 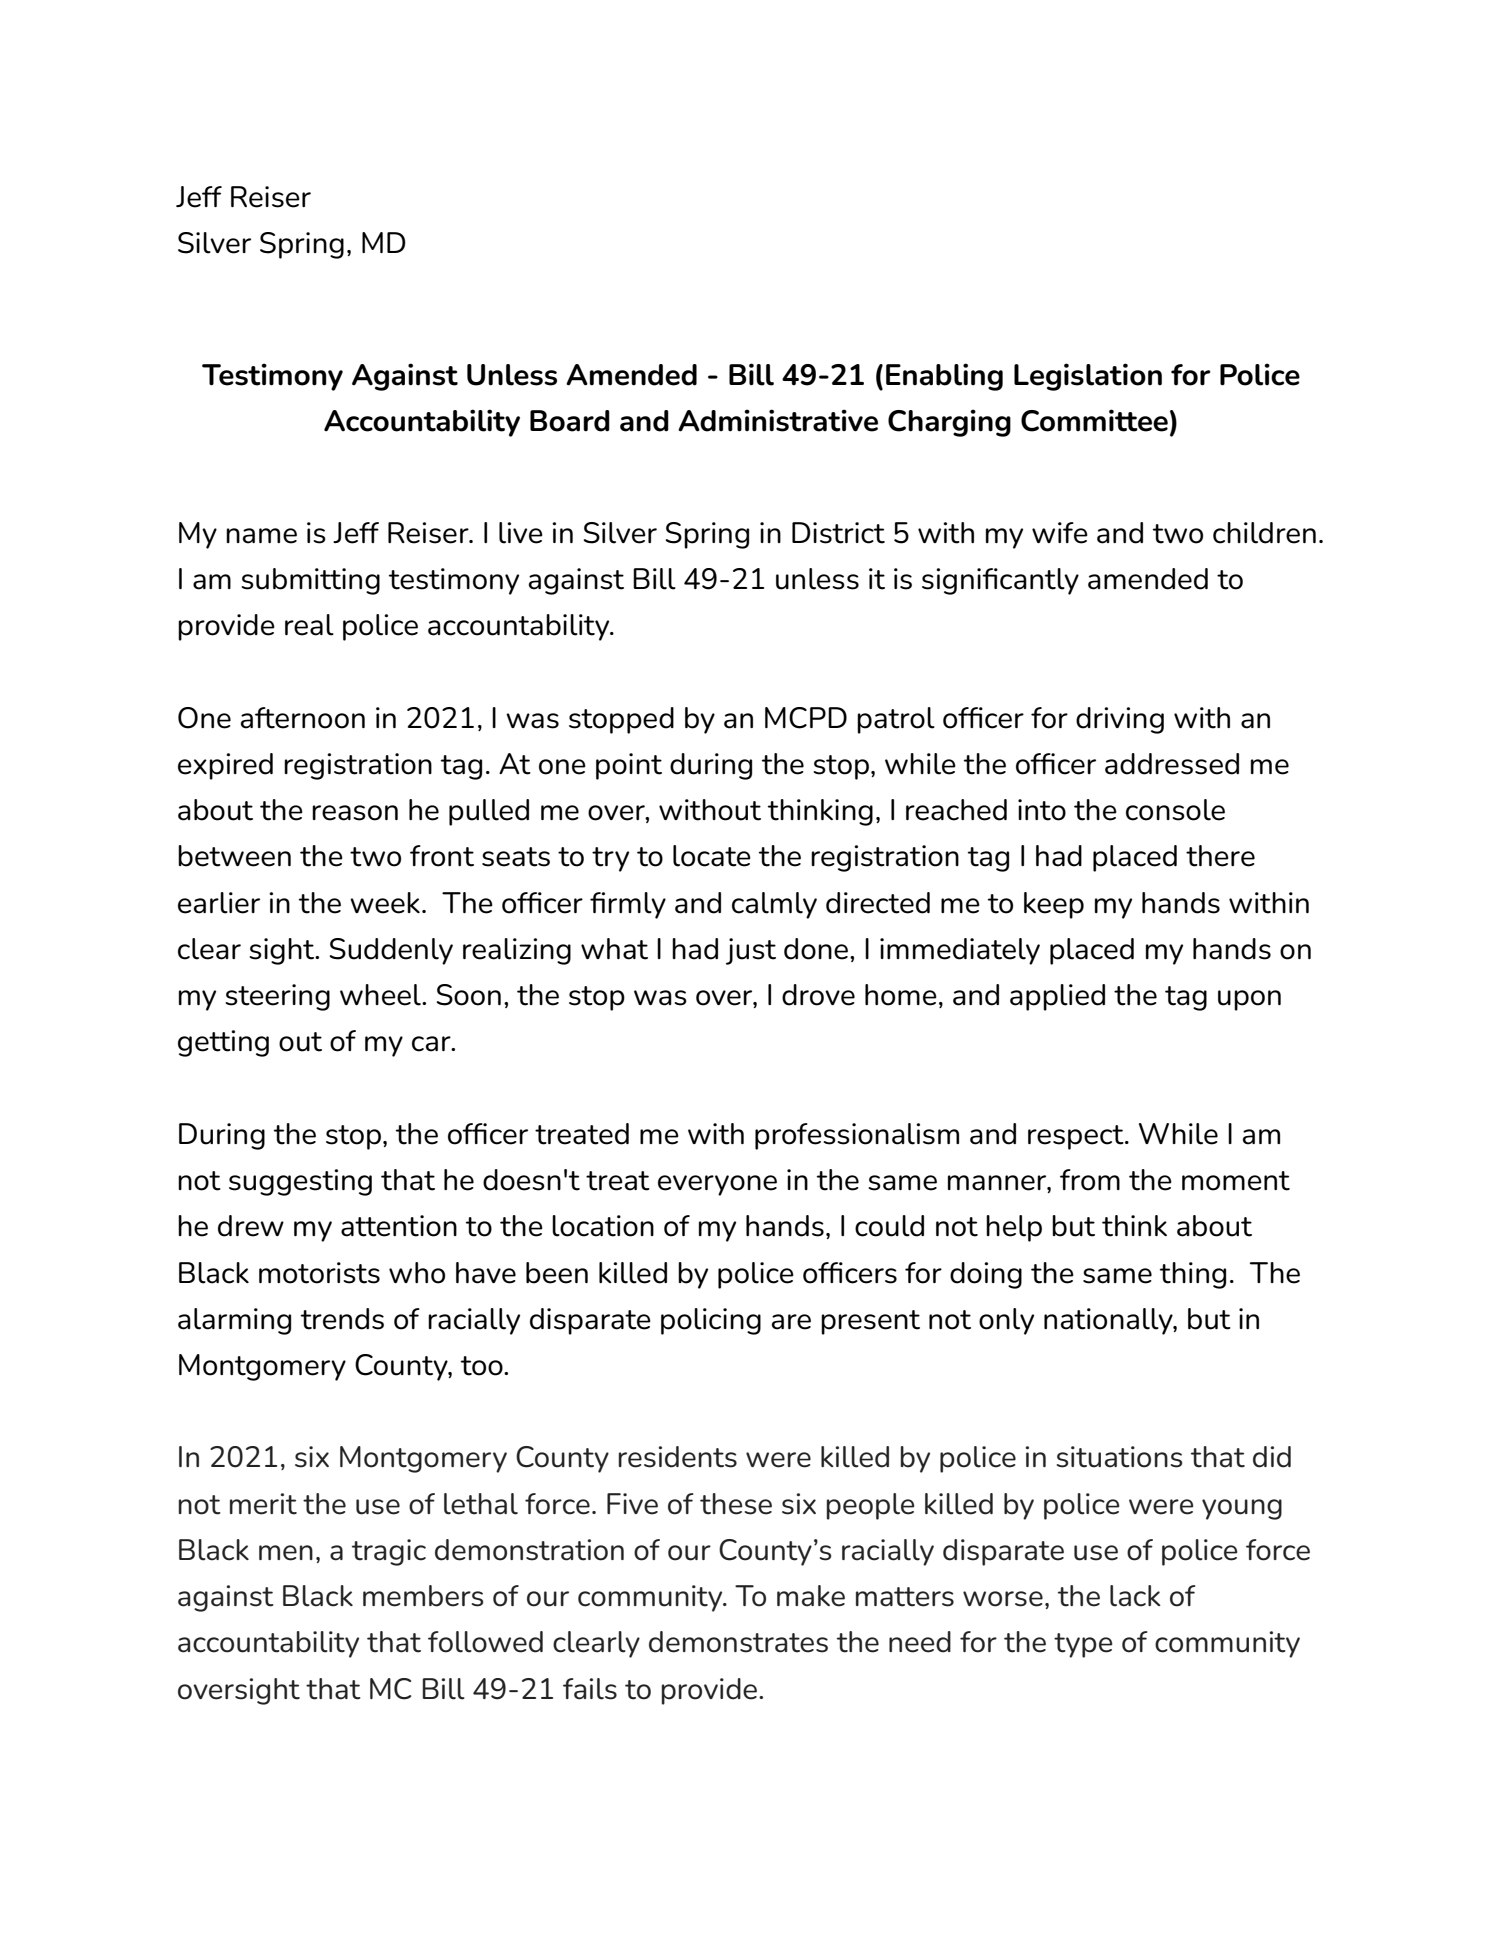 What do you see at coordinates (1083, 1645) in the screenshot?
I see `type` at bounding box center [1083, 1645].
